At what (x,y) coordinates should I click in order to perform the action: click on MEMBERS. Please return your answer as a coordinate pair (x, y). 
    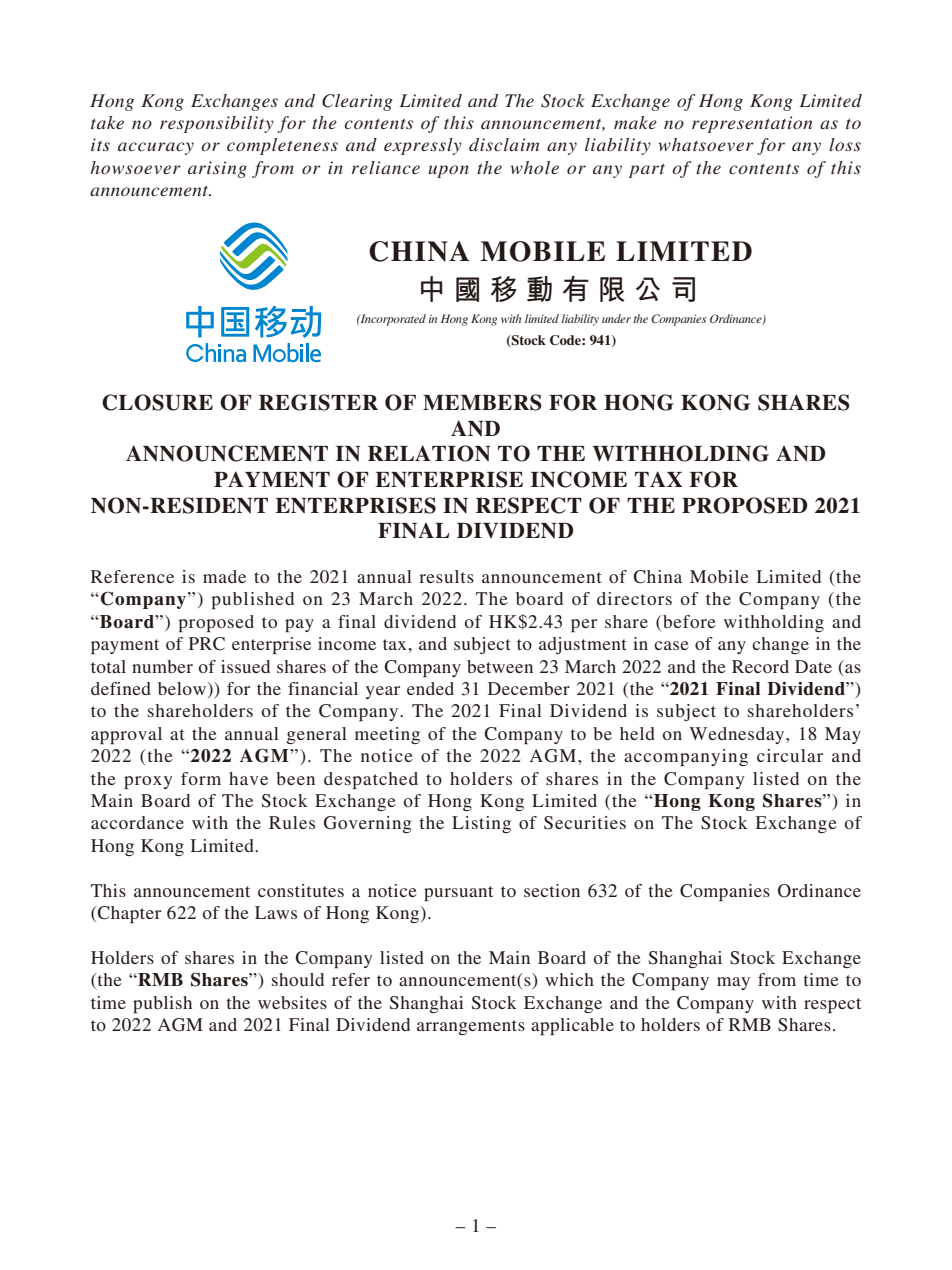
    Looking at the image, I should click on (482, 402).
